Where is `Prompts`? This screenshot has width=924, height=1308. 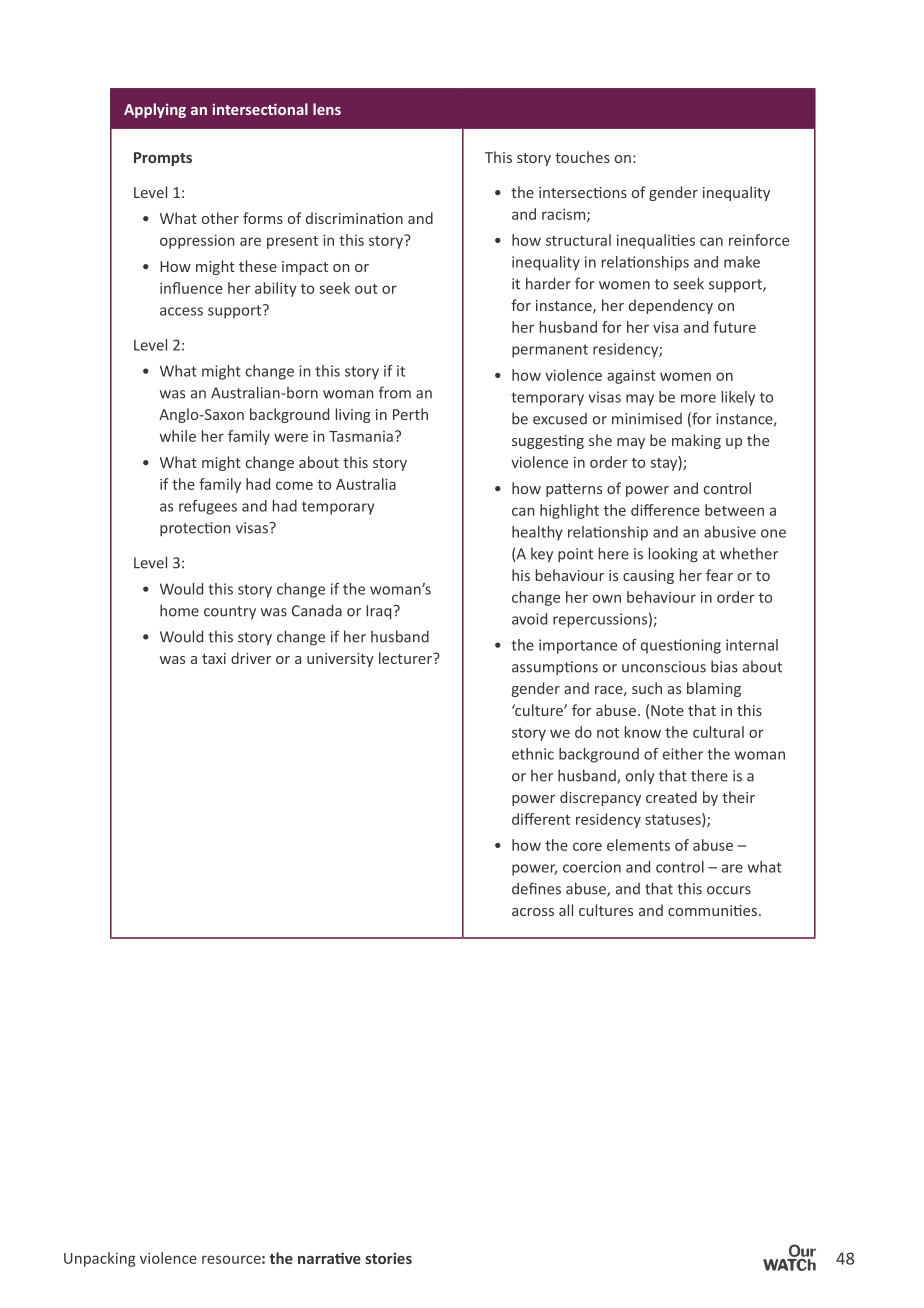
Prompts is located at coordinates (163, 159).
